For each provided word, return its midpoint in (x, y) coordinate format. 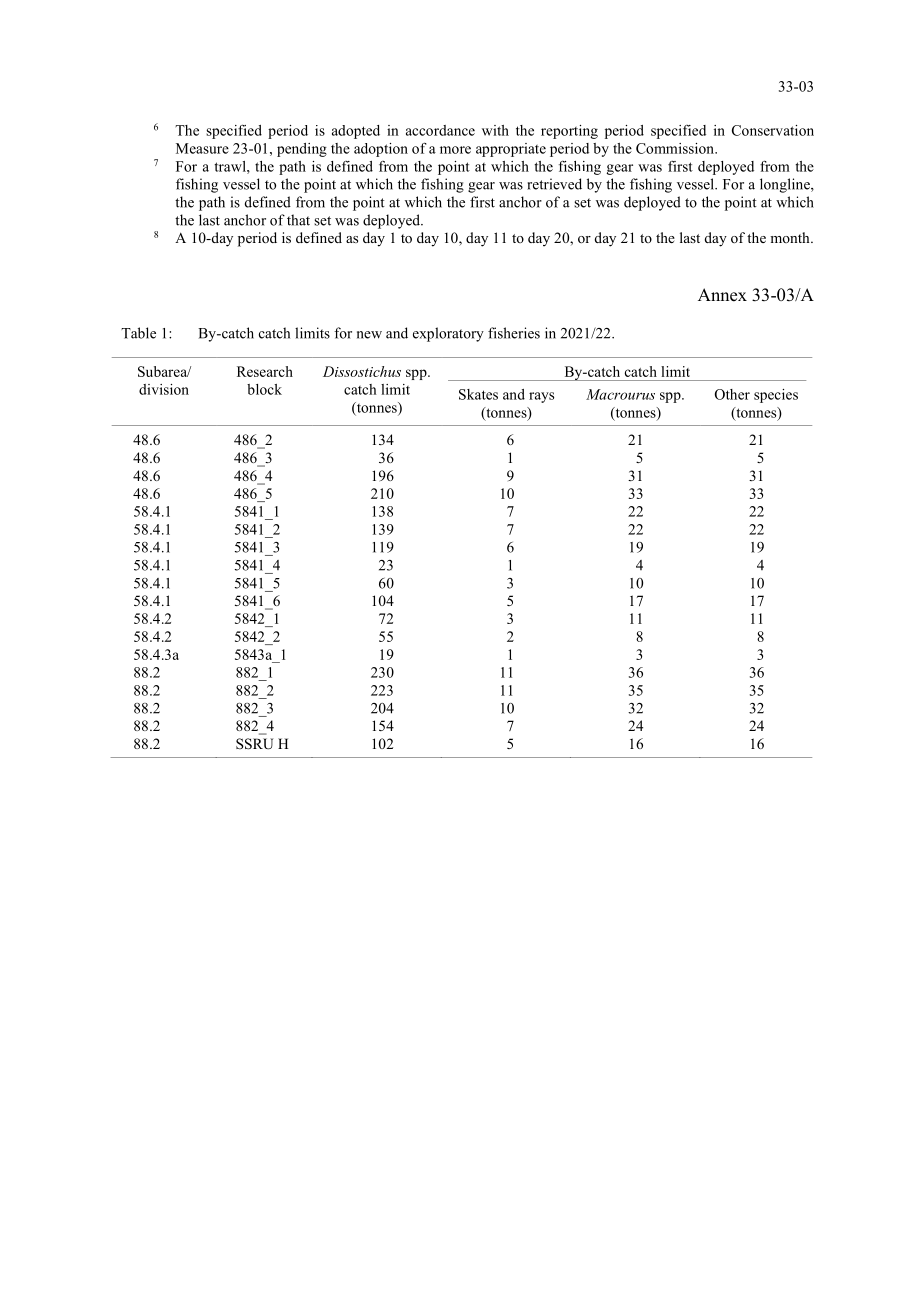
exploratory (448, 334)
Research (265, 371)
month (791, 237)
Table (138, 333)
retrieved (554, 184)
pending (302, 150)
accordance (440, 130)
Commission (676, 148)
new (369, 335)
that (298, 220)
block (264, 389)
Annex (722, 295)
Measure (202, 148)
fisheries (514, 333)
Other (732, 394)
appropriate (511, 150)
